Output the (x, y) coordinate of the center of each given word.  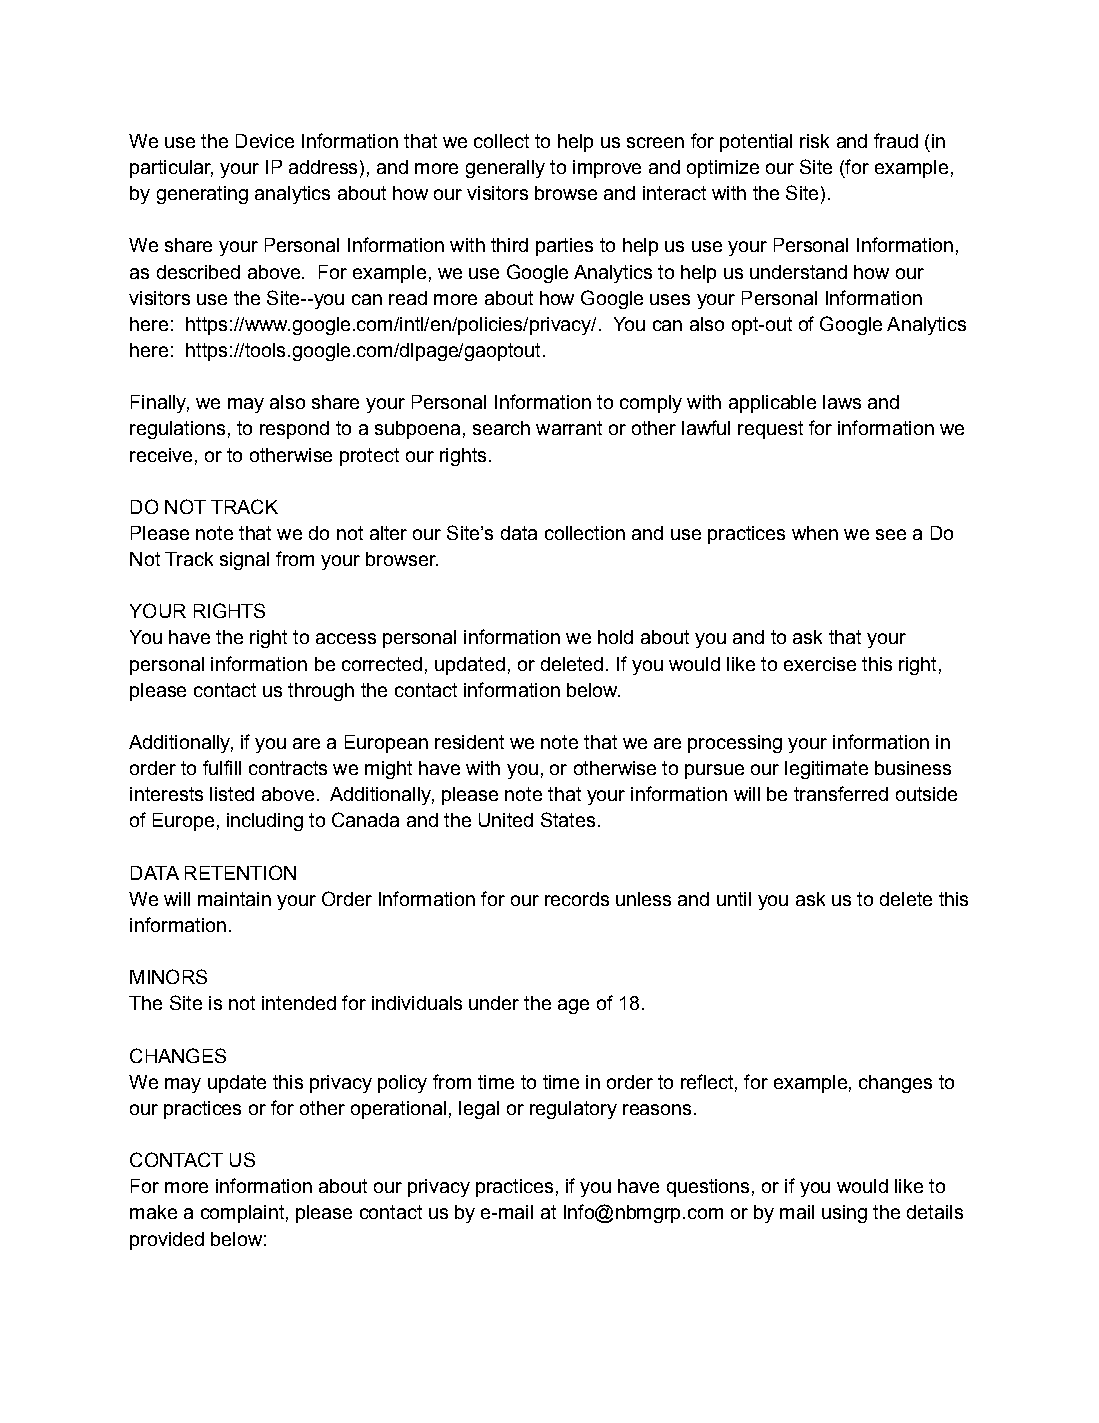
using (844, 1214)
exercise (820, 664)
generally (505, 169)
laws (842, 402)
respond (294, 430)
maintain (234, 899)
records (577, 899)
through (321, 692)
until (734, 899)
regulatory (573, 1110)
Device (265, 141)
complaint (242, 1214)
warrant (569, 428)
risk (814, 141)
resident (469, 742)
